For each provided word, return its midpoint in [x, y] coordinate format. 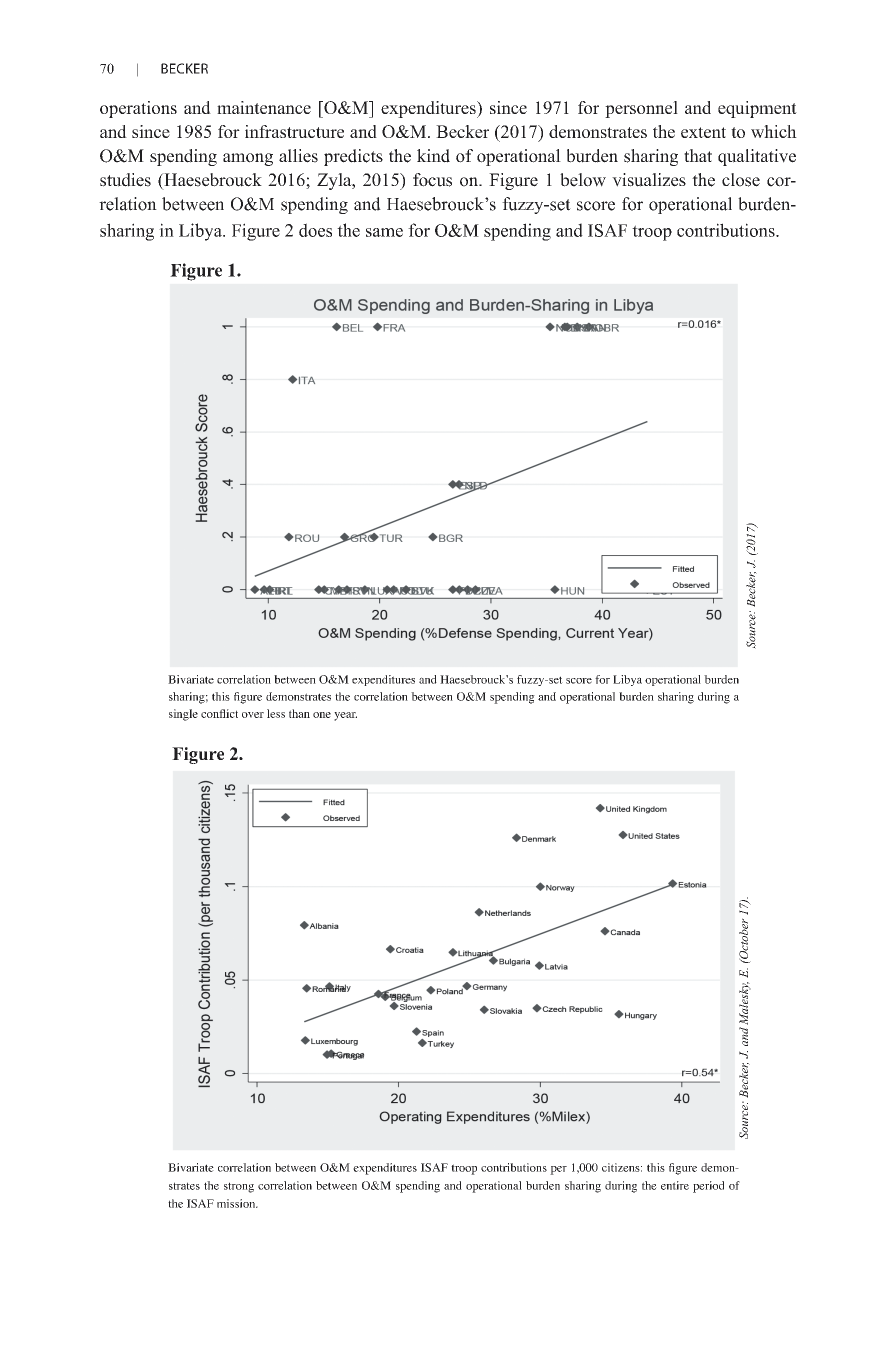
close [741, 180]
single [183, 715]
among [248, 159]
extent [703, 132]
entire [675, 1185]
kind [433, 156]
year [345, 716]
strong [239, 1187]
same [384, 232]
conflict [219, 713]
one [322, 715]
